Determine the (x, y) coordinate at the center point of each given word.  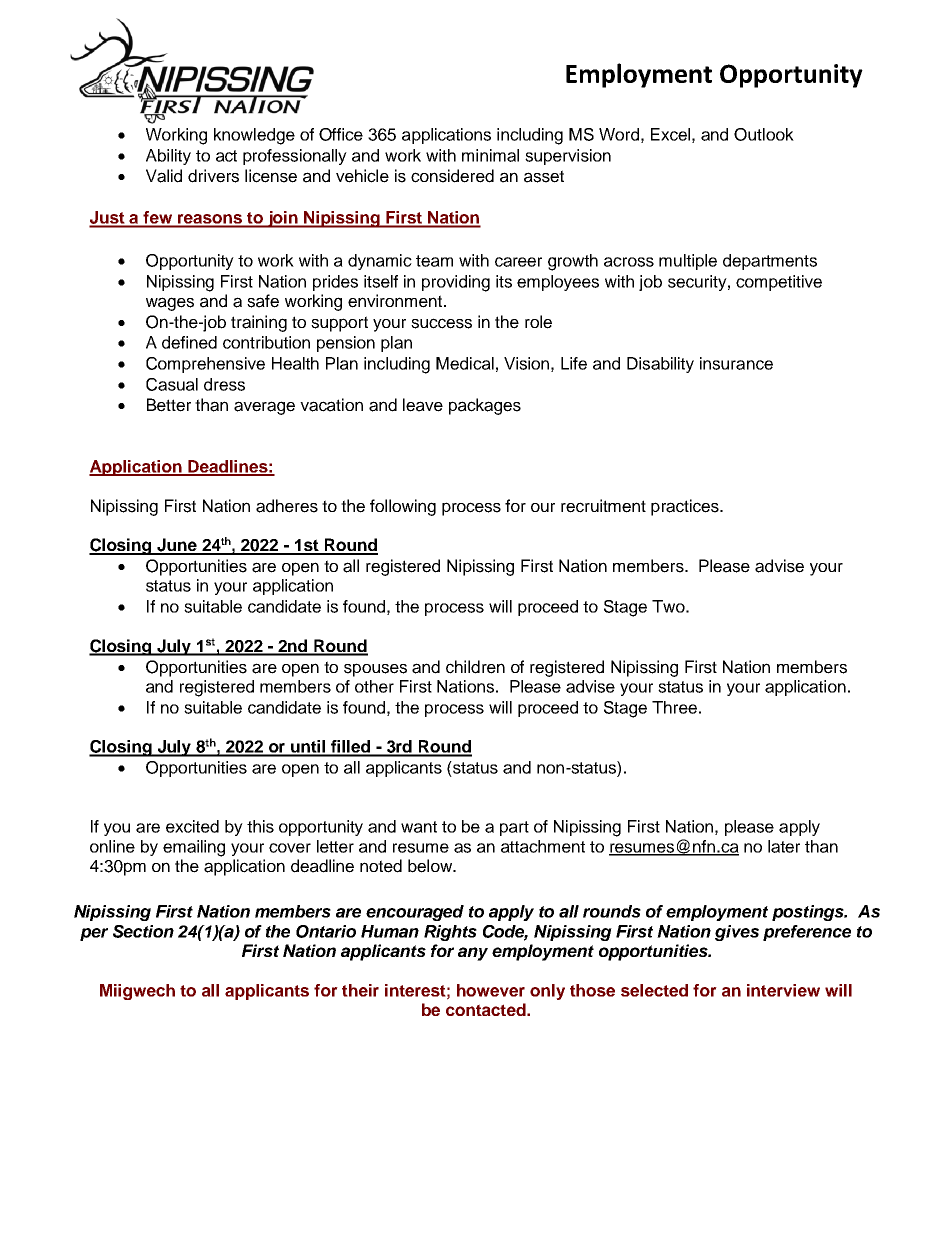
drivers (213, 176)
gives (737, 933)
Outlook (764, 134)
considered (452, 176)
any (473, 954)
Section (143, 931)
